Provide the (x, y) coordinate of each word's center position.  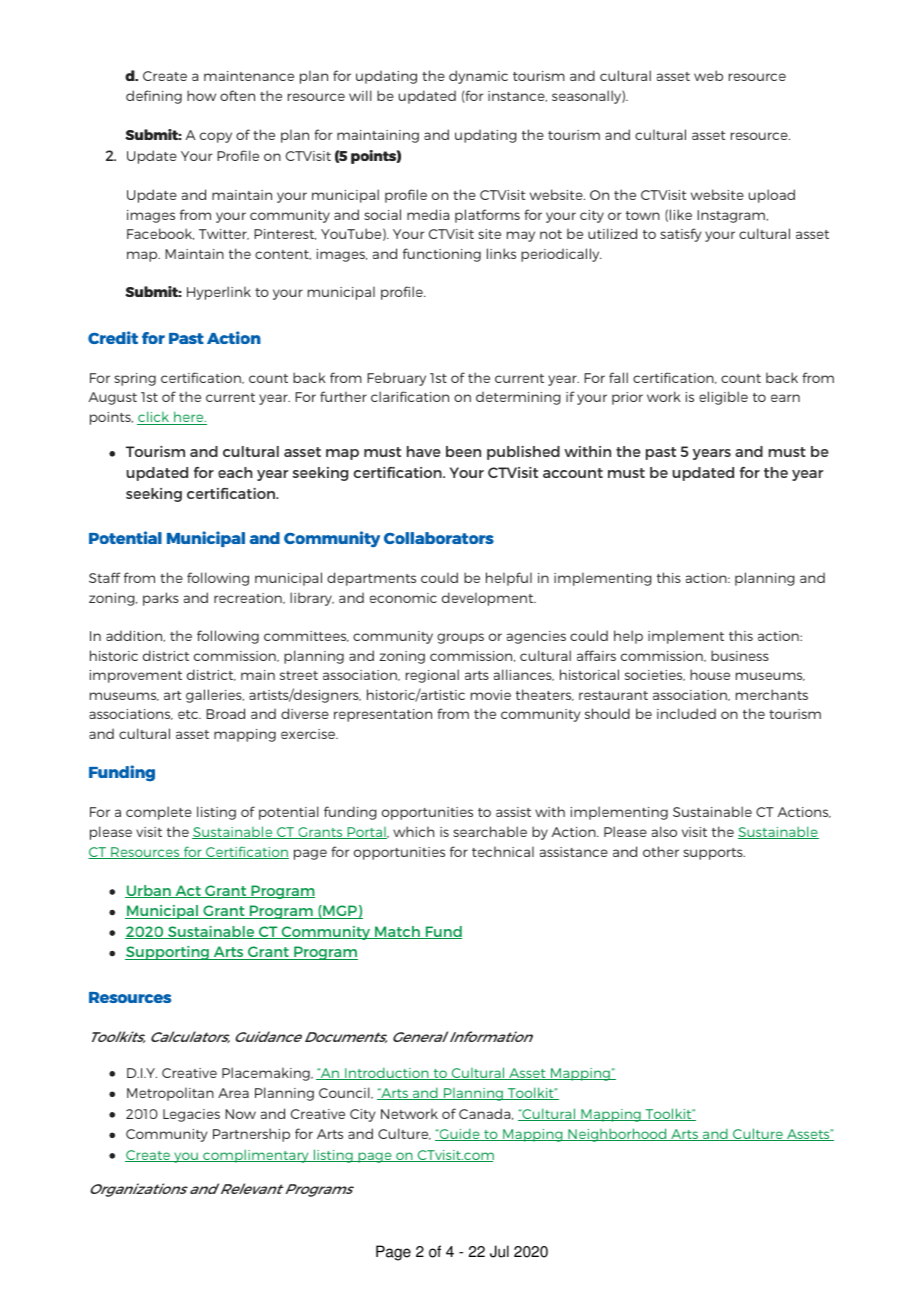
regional (432, 676)
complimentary (256, 1156)
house (710, 674)
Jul (499, 1251)
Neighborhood (617, 1135)
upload (772, 196)
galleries (215, 696)
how (201, 95)
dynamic (478, 77)
